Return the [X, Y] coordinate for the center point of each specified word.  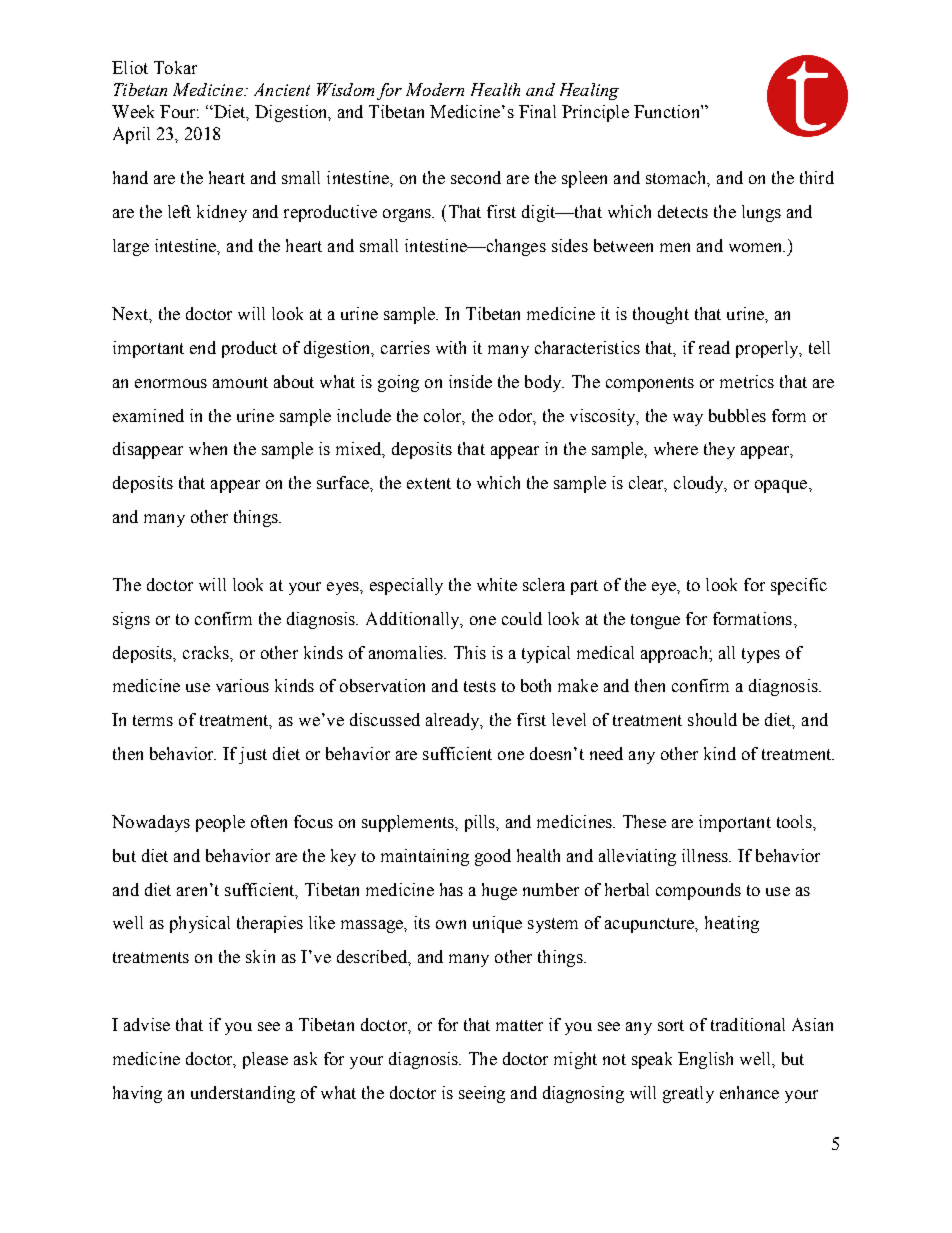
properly [768, 349]
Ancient [282, 89]
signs [131, 620]
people [220, 823]
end [203, 347]
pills [481, 823]
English [705, 1060]
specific [799, 586]
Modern [435, 89]
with [451, 347]
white [497, 584]
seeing [482, 1094]
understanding [243, 1094]
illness [706, 855]
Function [668, 111]
